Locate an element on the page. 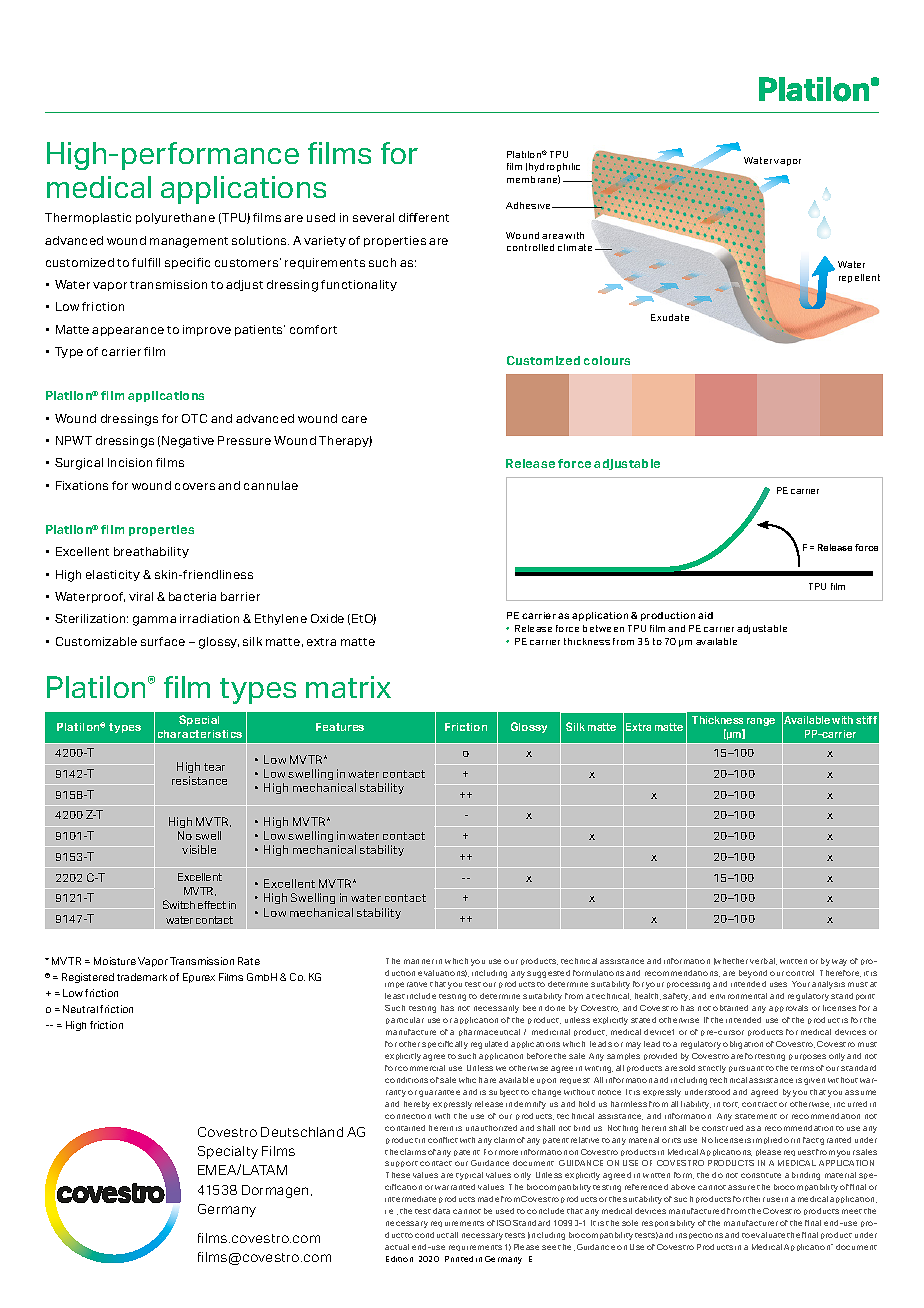  range is located at coordinates (761, 722).
